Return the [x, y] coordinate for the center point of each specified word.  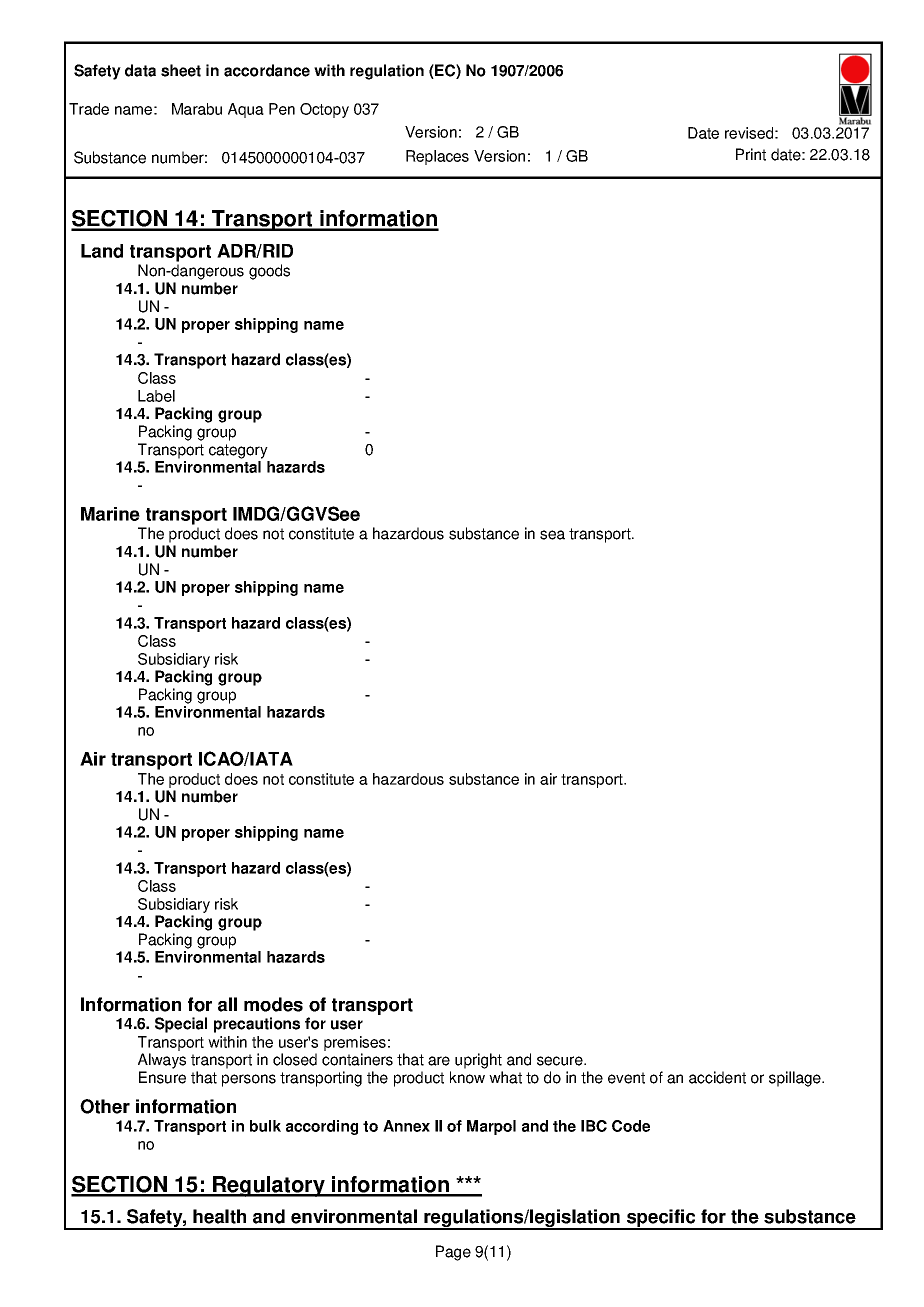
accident [717, 1077]
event [626, 1078]
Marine [110, 514]
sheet [181, 70]
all [227, 1004]
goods [269, 272]
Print [751, 154]
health [219, 1216]
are [439, 1061]
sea [552, 535]
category [238, 451]
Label [156, 396]
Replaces [437, 157]
